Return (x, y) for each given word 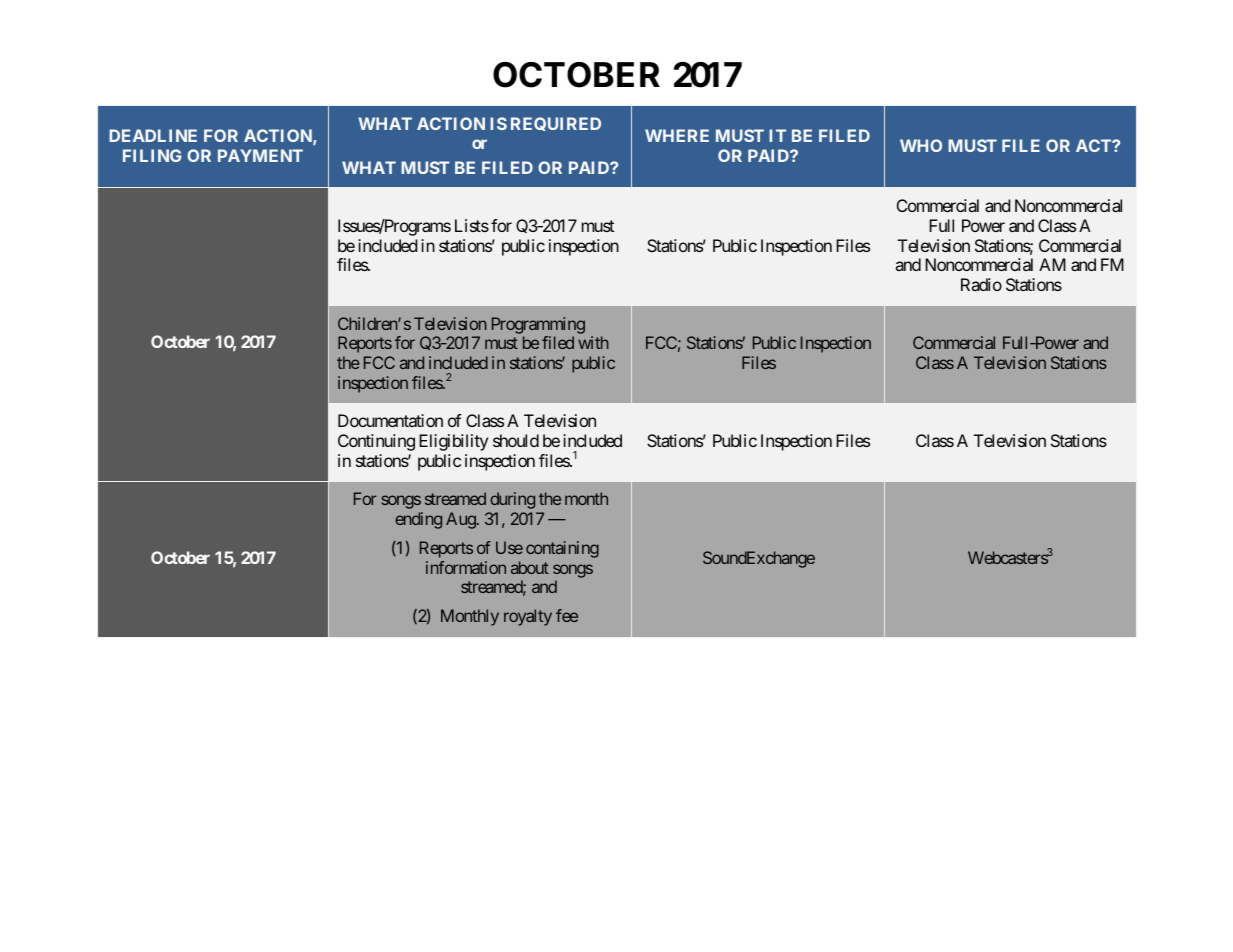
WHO (921, 145)
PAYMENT (260, 155)
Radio (981, 284)
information (466, 567)
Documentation (390, 420)
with (593, 342)
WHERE (677, 135)
